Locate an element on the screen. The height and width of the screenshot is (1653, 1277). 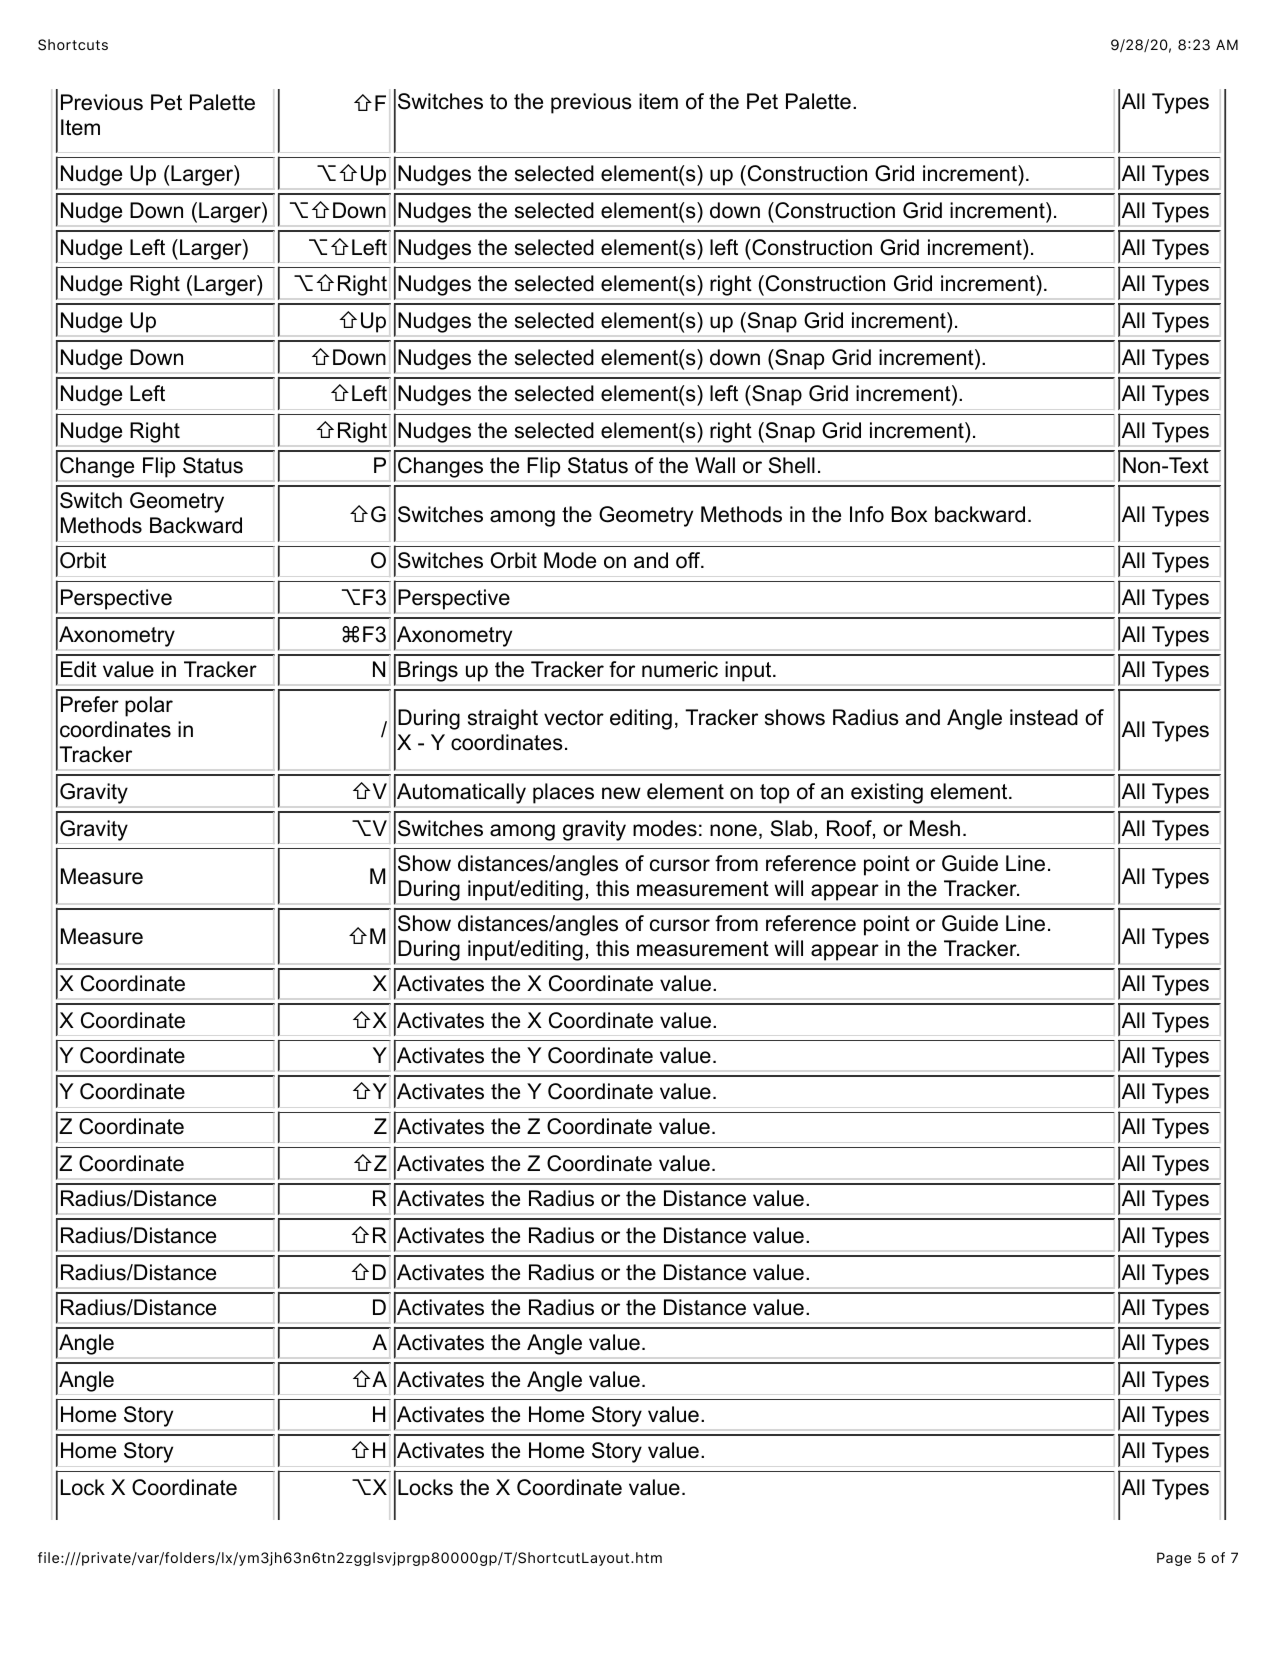
Wall is located at coordinates (715, 465).
